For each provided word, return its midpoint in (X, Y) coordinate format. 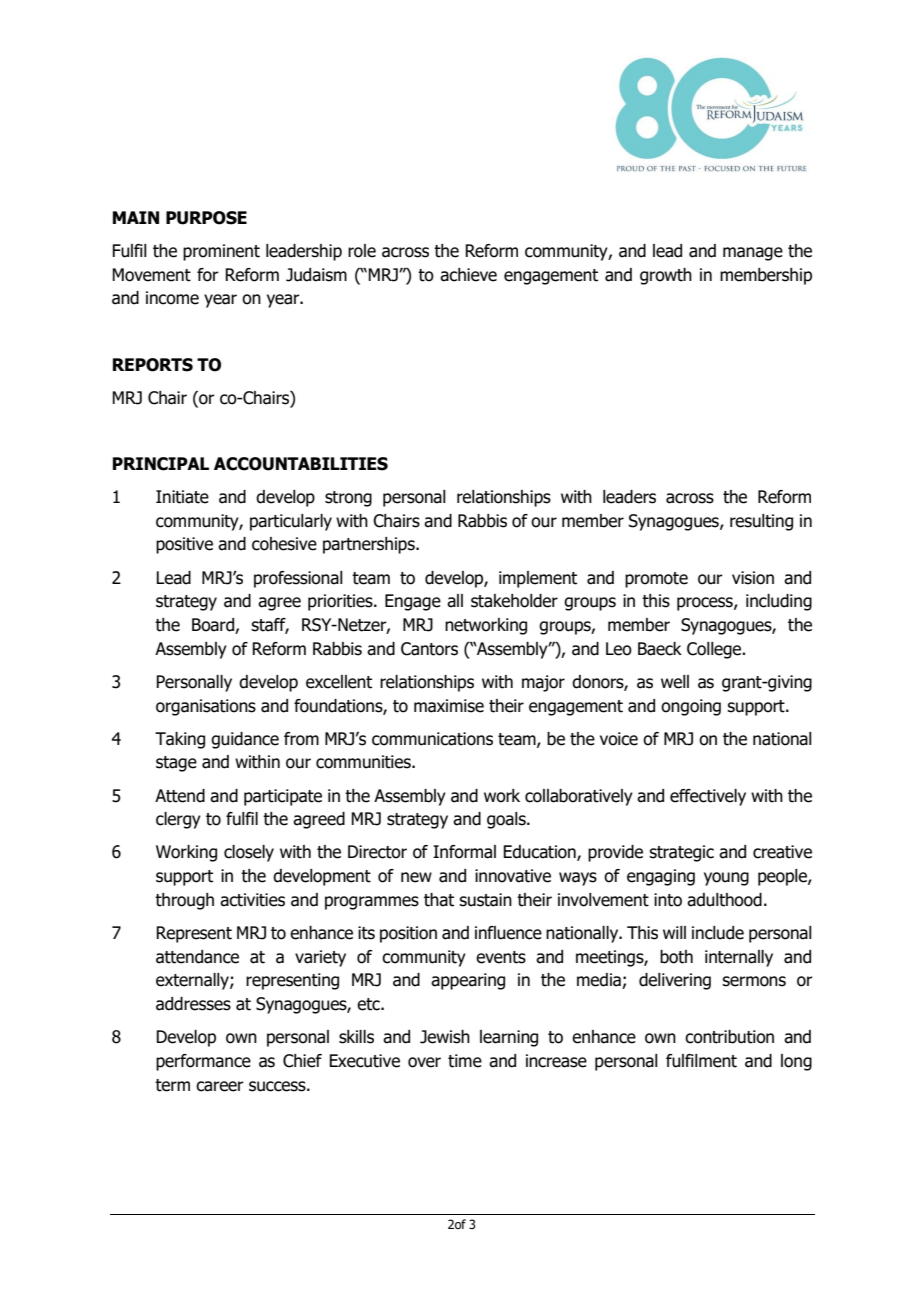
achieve (468, 275)
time (465, 1061)
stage (176, 764)
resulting (761, 522)
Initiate (182, 497)
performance (203, 1062)
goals (507, 820)
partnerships (370, 545)
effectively (708, 797)
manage (753, 254)
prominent (221, 252)
